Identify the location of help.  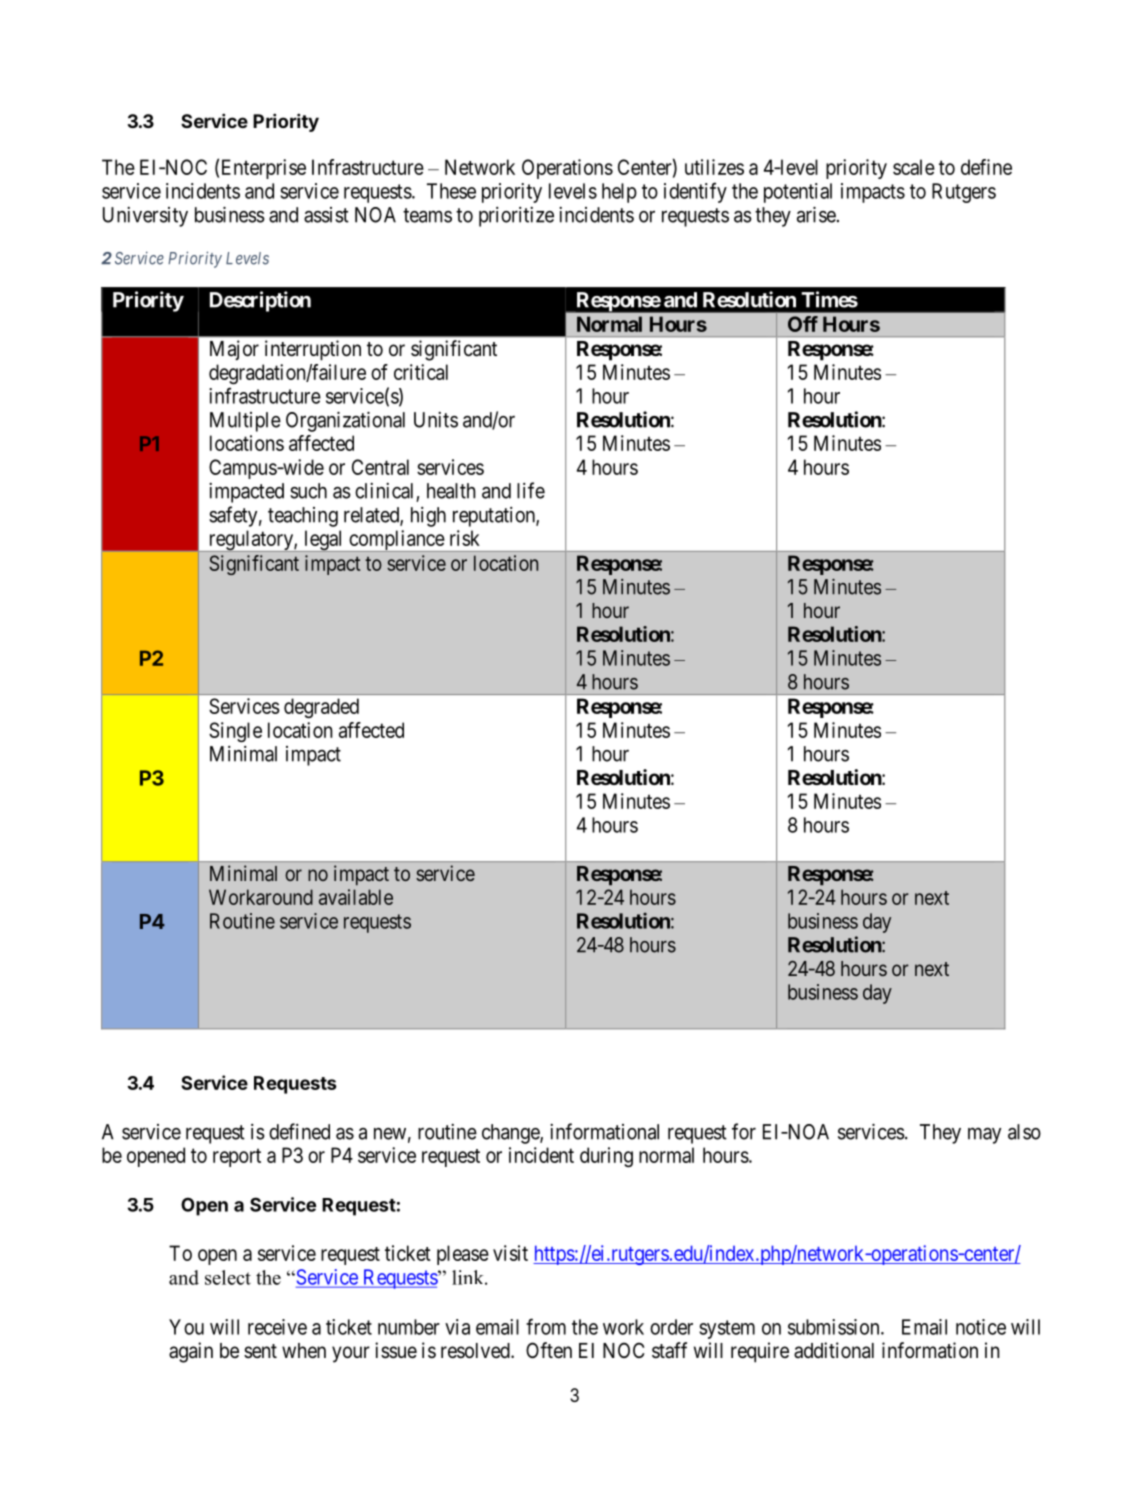
(619, 193).
